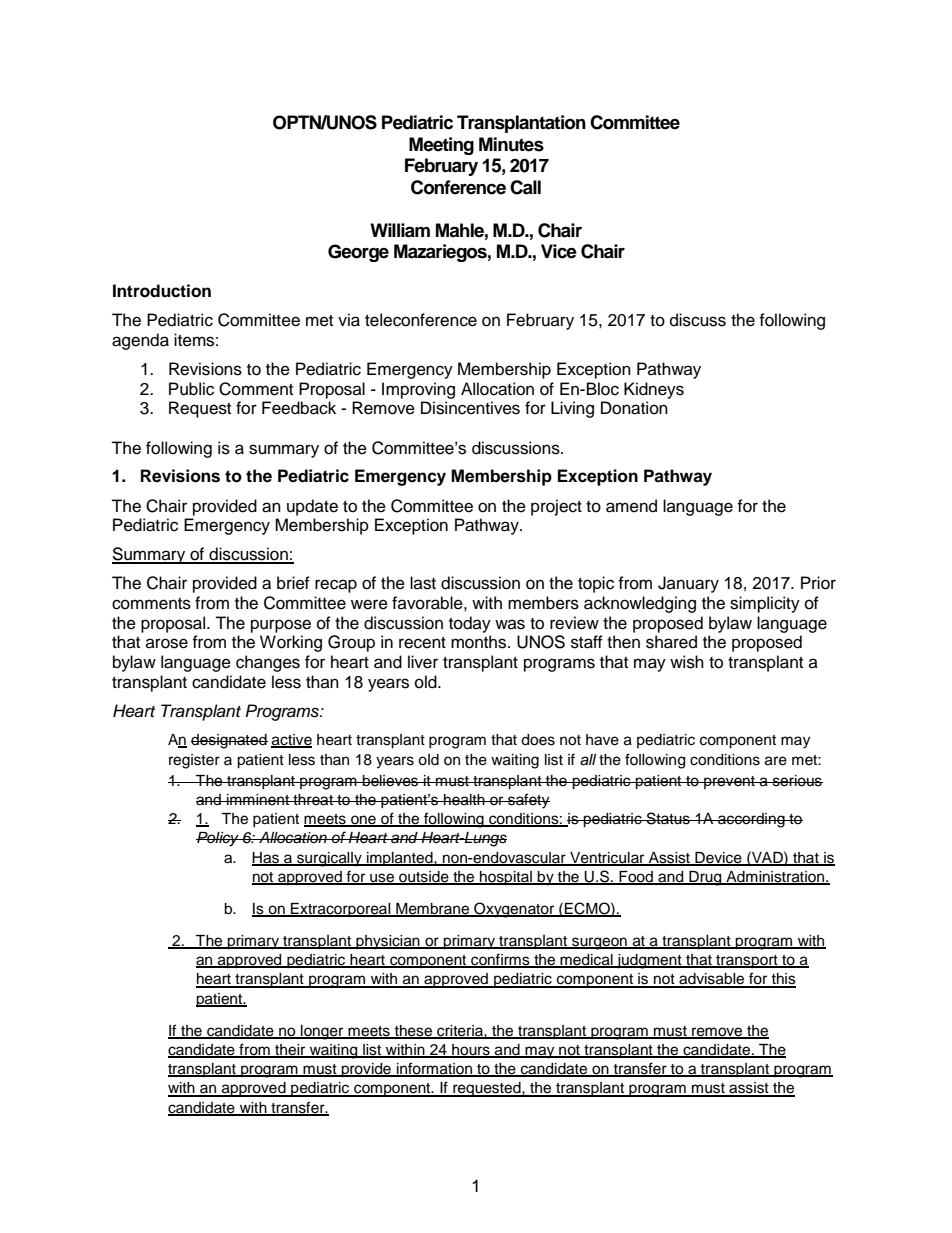  What do you see at coordinates (299, 408) in the image?
I see `Feedback` at bounding box center [299, 408].
